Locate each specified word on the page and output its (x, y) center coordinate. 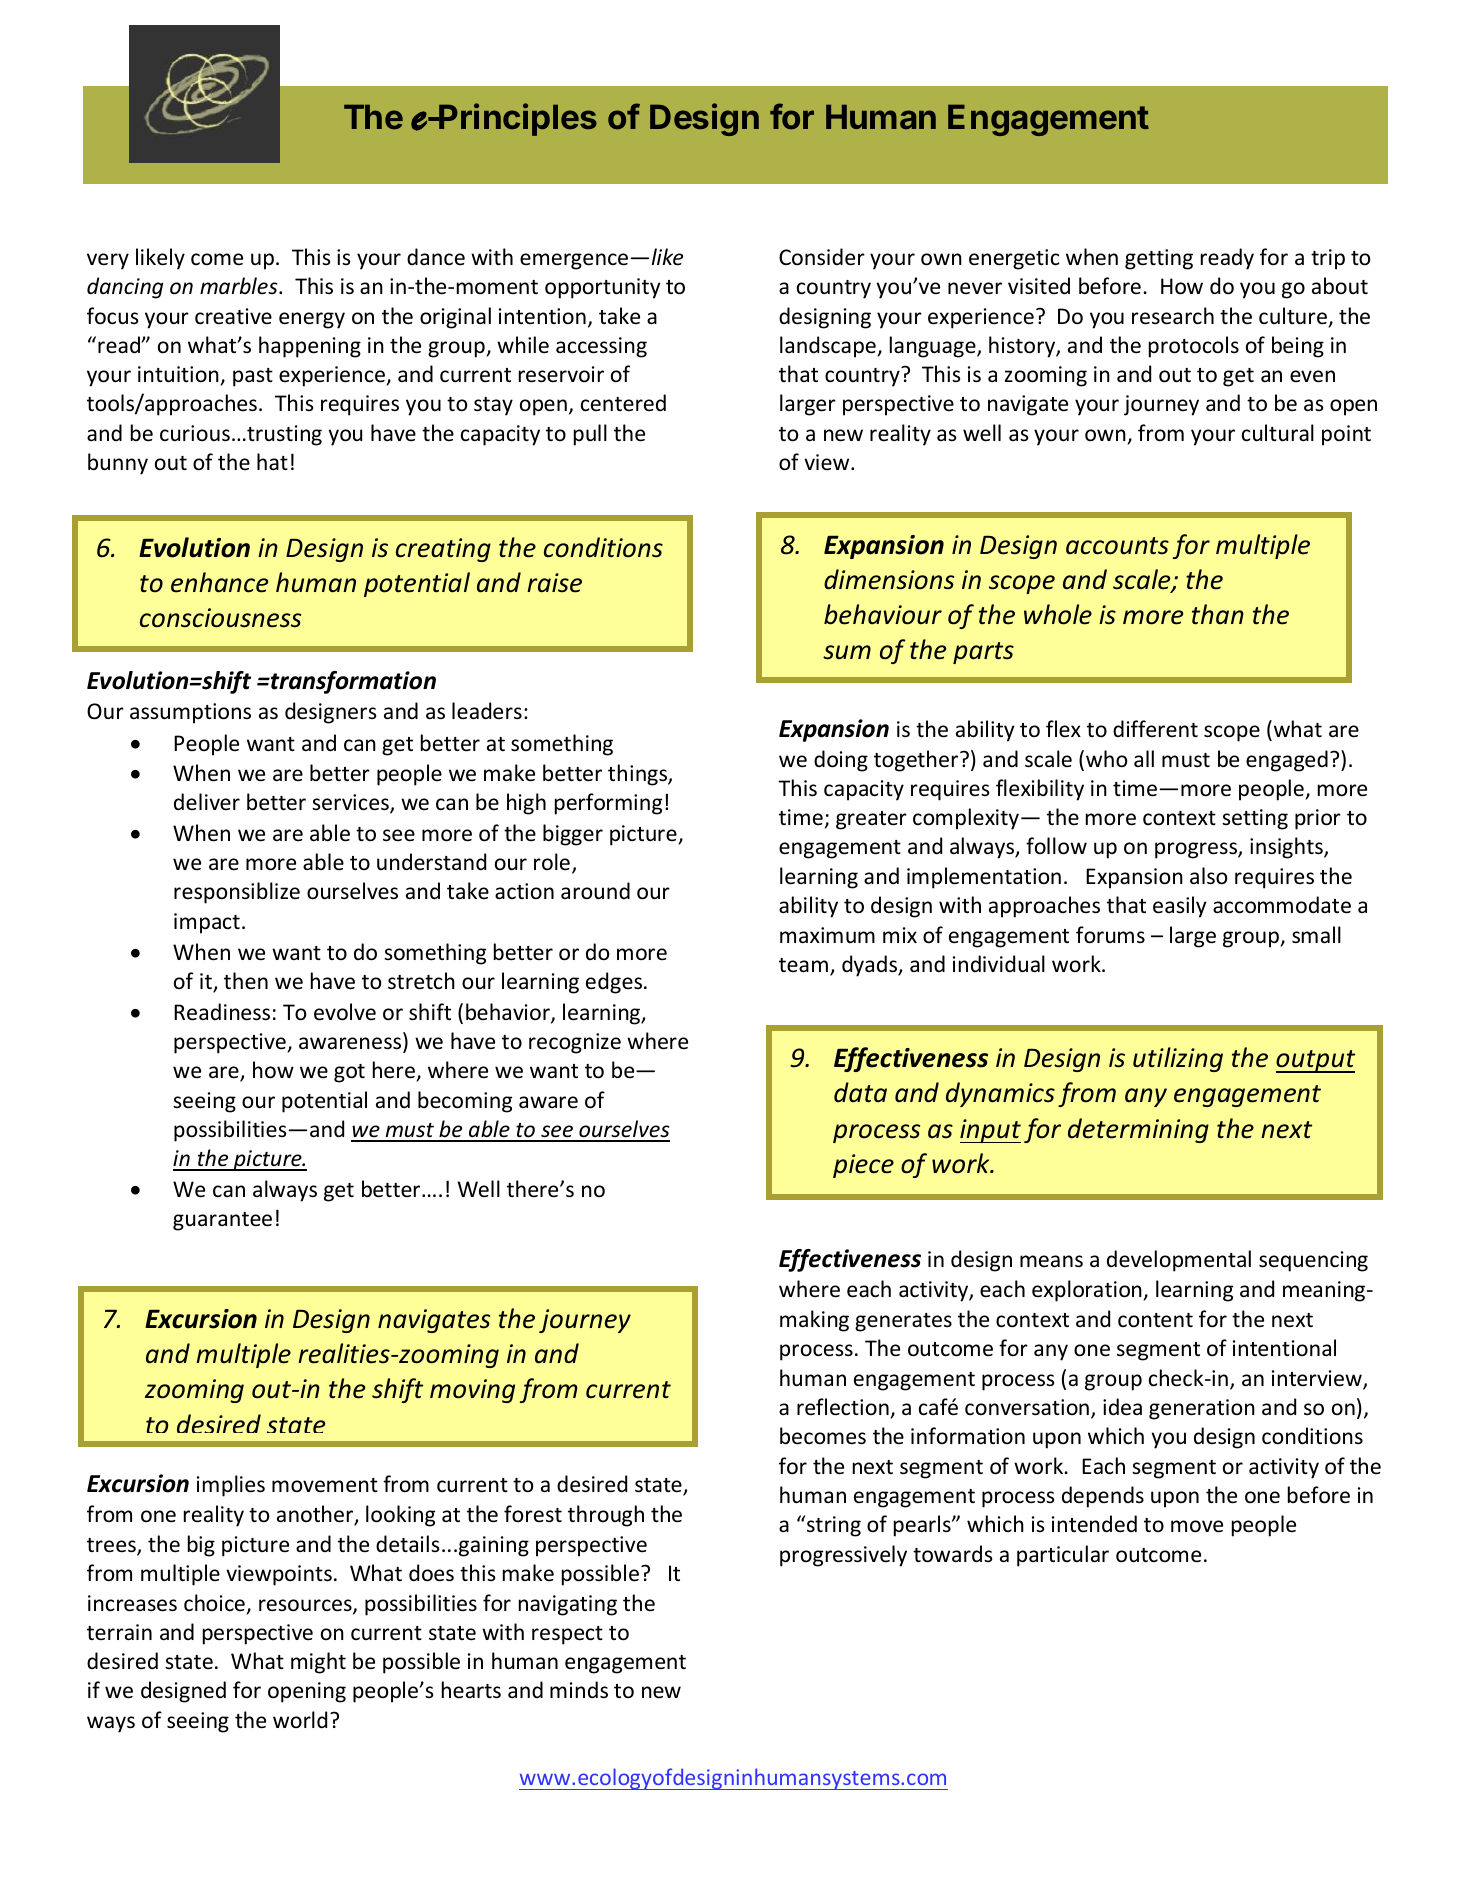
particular (1063, 1556)
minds (579, 1690)
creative (233, 316)
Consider (822, 257)
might (318, 1663)
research (1173, 316)
